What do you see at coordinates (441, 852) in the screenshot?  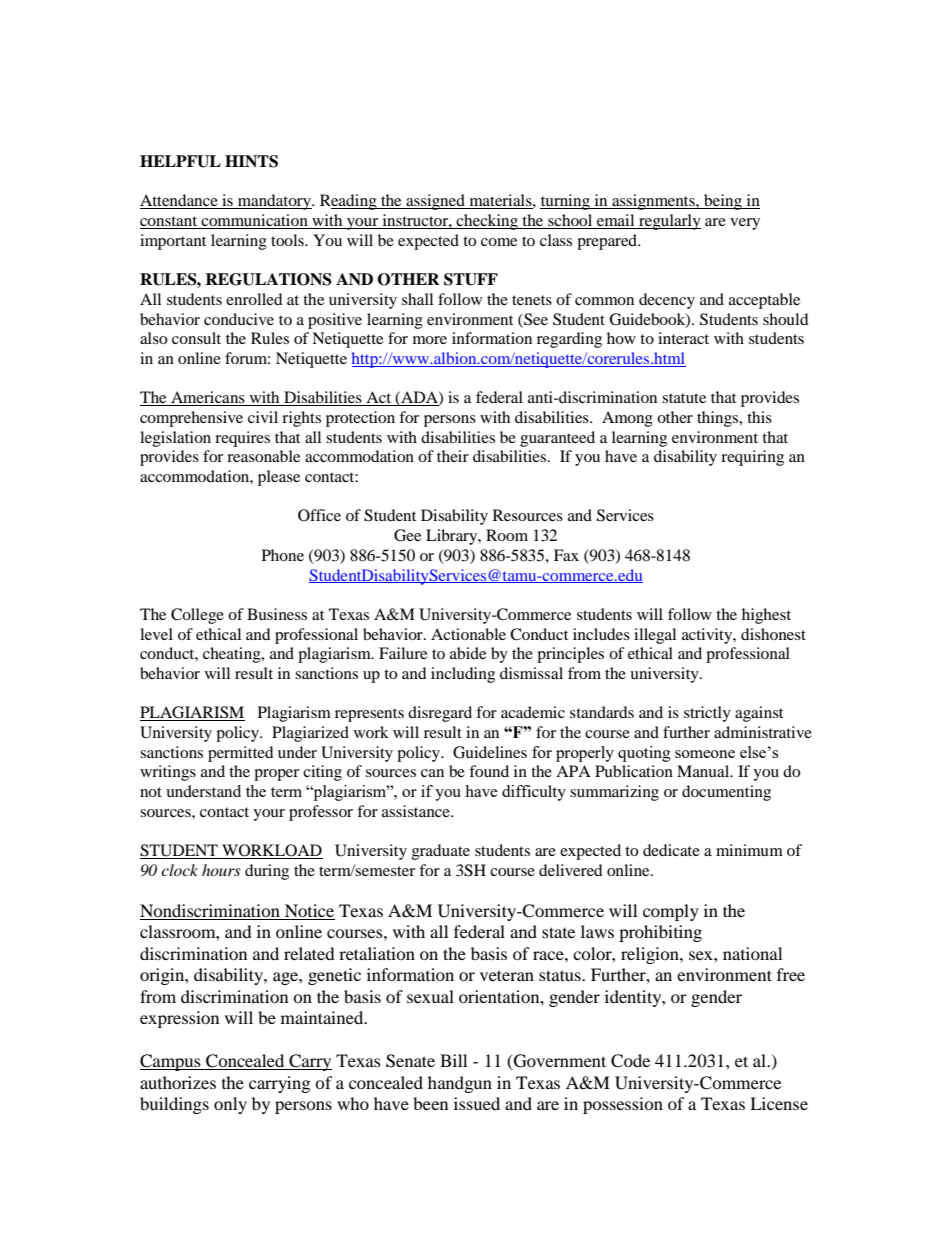 I see `graduate` at bounding box center [441, 852].
